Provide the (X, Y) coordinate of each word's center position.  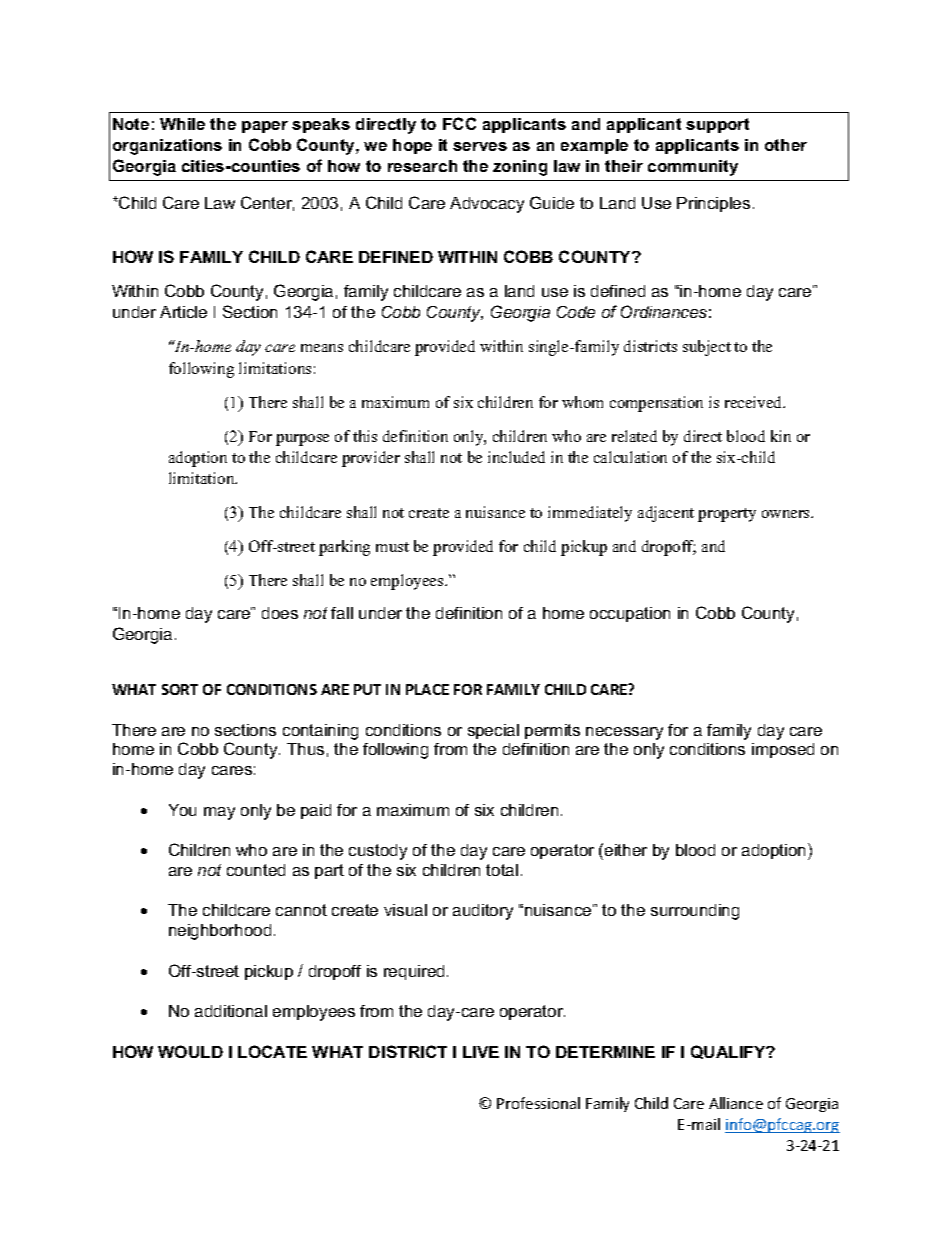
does (280, 613)
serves (480, 146)
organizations (167, 147)
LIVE (481, 1052)
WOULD (190, 1051)
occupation (630, 614)
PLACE (427, 689)
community (693, 168)
